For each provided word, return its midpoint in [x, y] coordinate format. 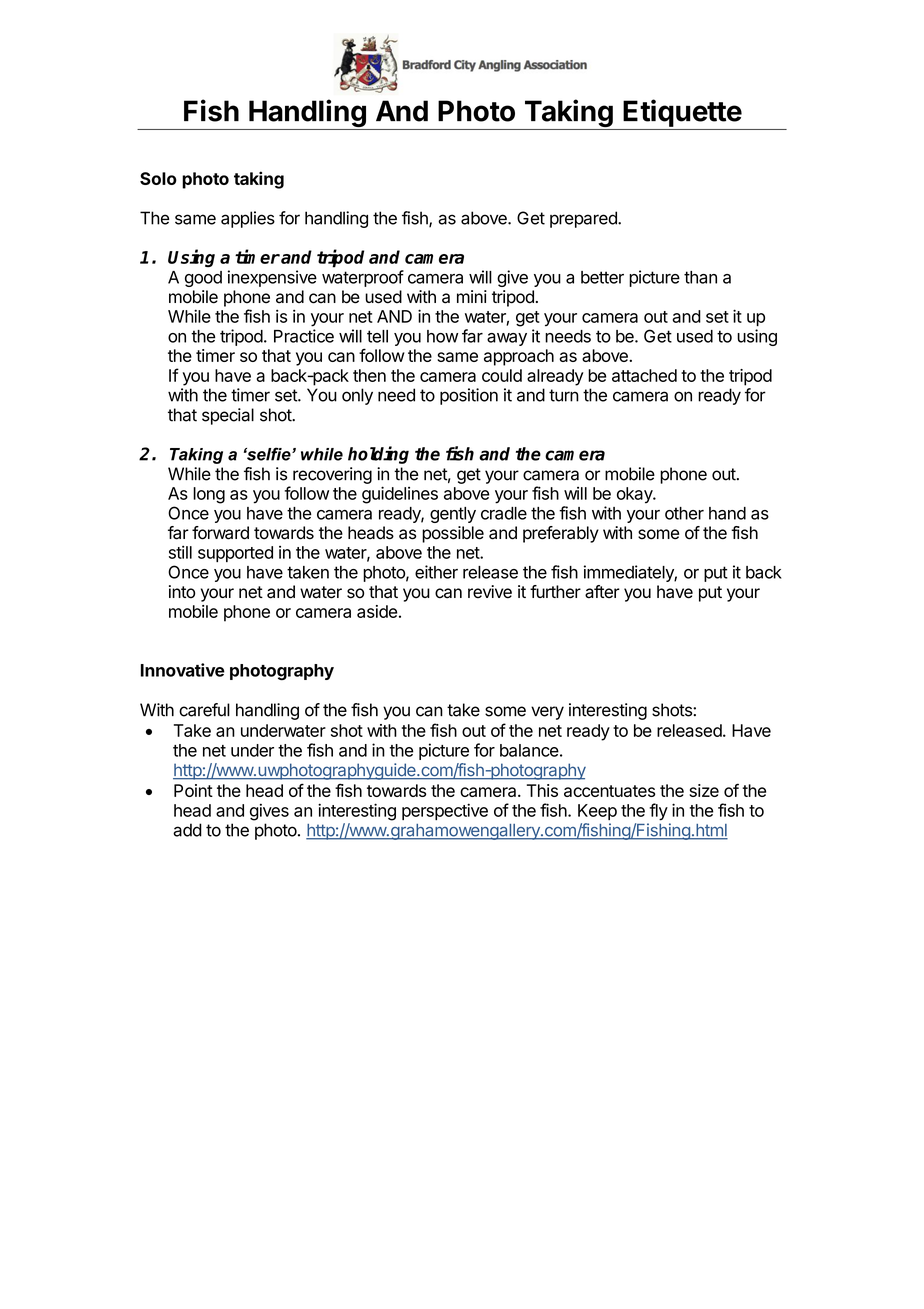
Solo [158, 178]
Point [193, 790]
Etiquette [682, 113]
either [436, 572]
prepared [584, 219]
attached [644, 375]
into [182, 592]
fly [658, 812]
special [228, 416]
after [602, 592]
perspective [445, 811]
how [442, 336]
